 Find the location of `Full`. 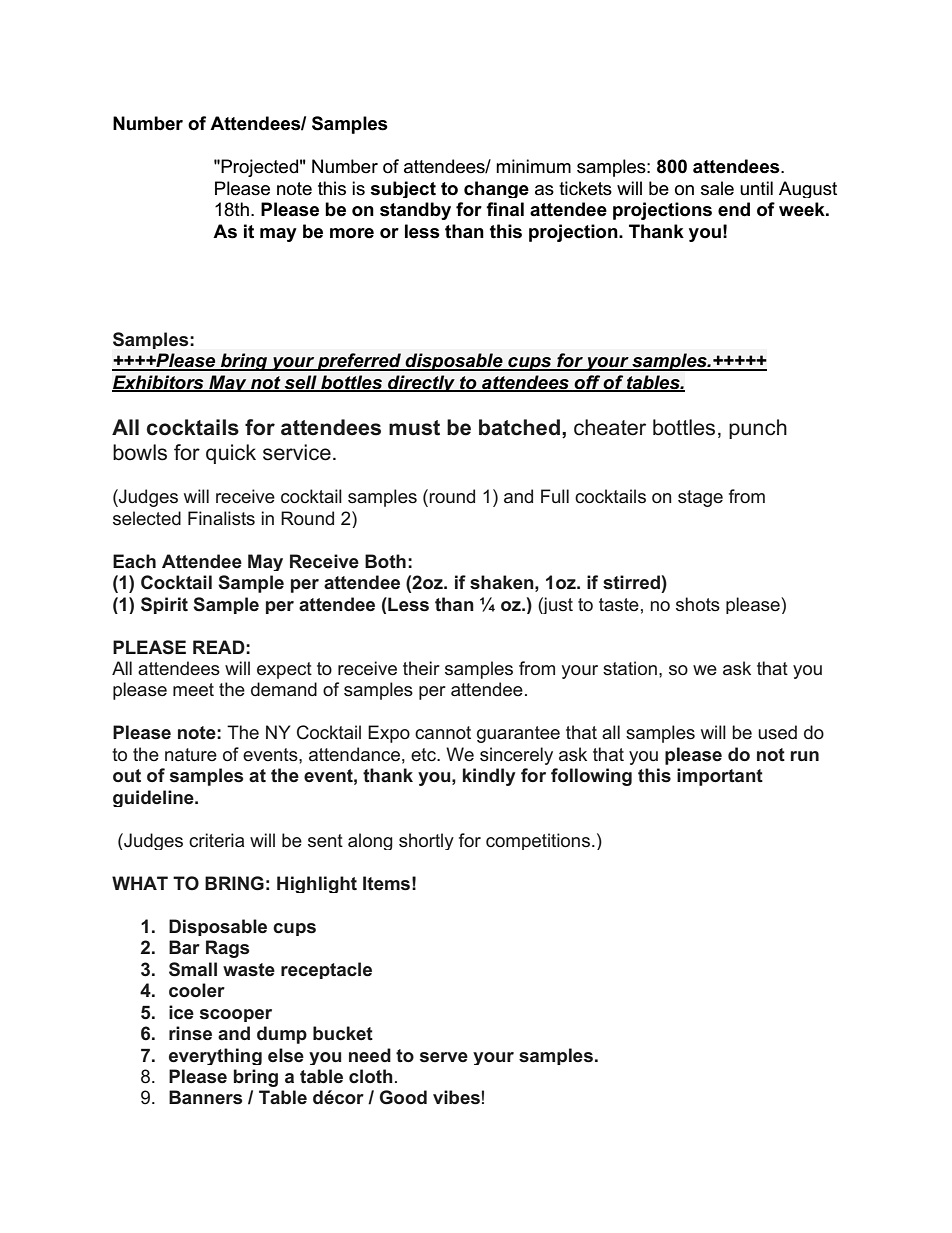

Full is located at coordinates (555, 496).
